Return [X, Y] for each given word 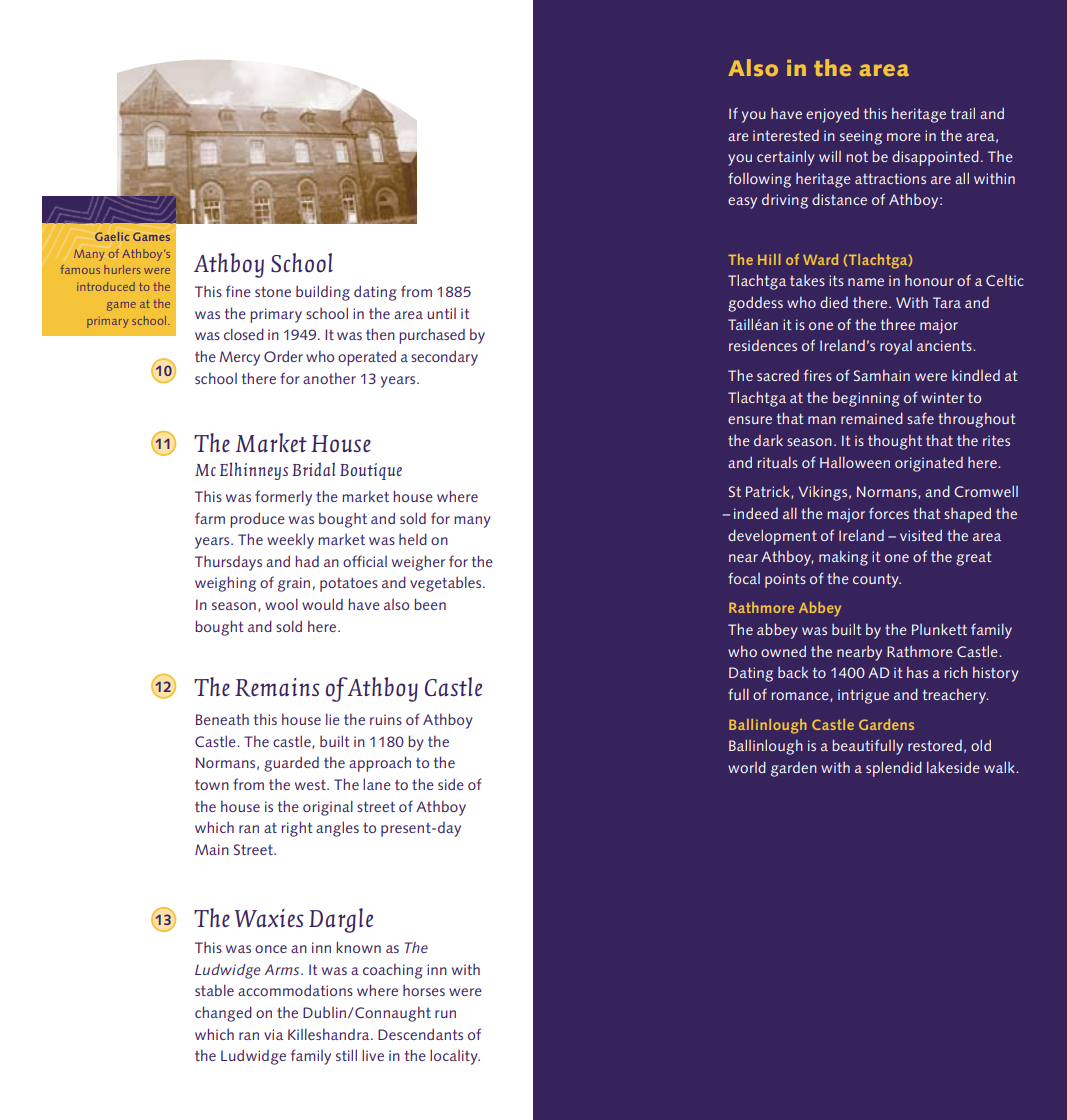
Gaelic [112, 236]
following [759, 180]
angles [337, 829]
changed [223, 1014]
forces [889, 513]
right [297, 829]
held [413, 539]
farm [210, 518]
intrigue [863, 696]
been [430, 604]
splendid [894, 769]
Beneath [222, 719]
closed [244, 334]
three [898, 324]
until [442, 313]
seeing [861, 137]
